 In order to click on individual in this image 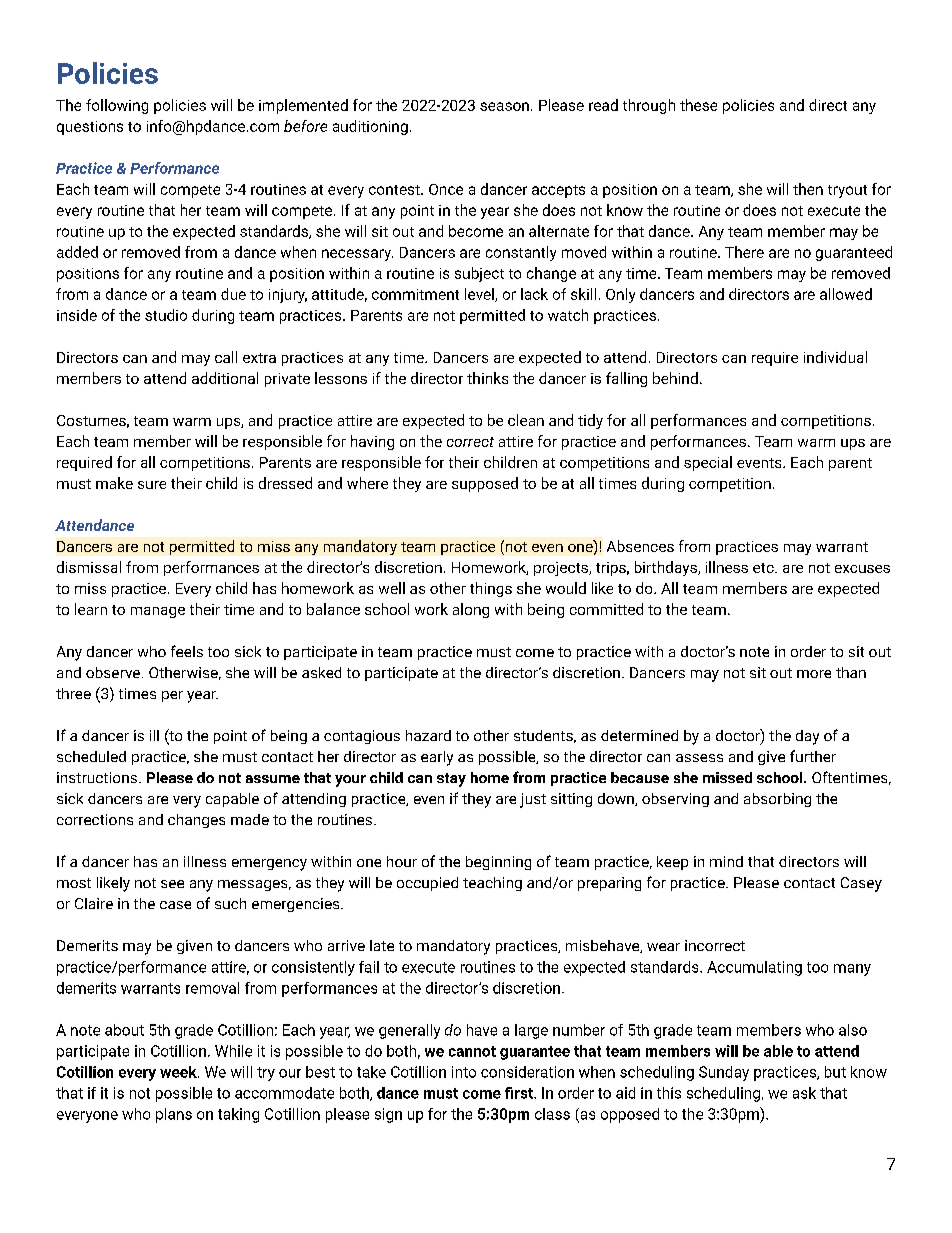, I will do `click(835, 357)`.
